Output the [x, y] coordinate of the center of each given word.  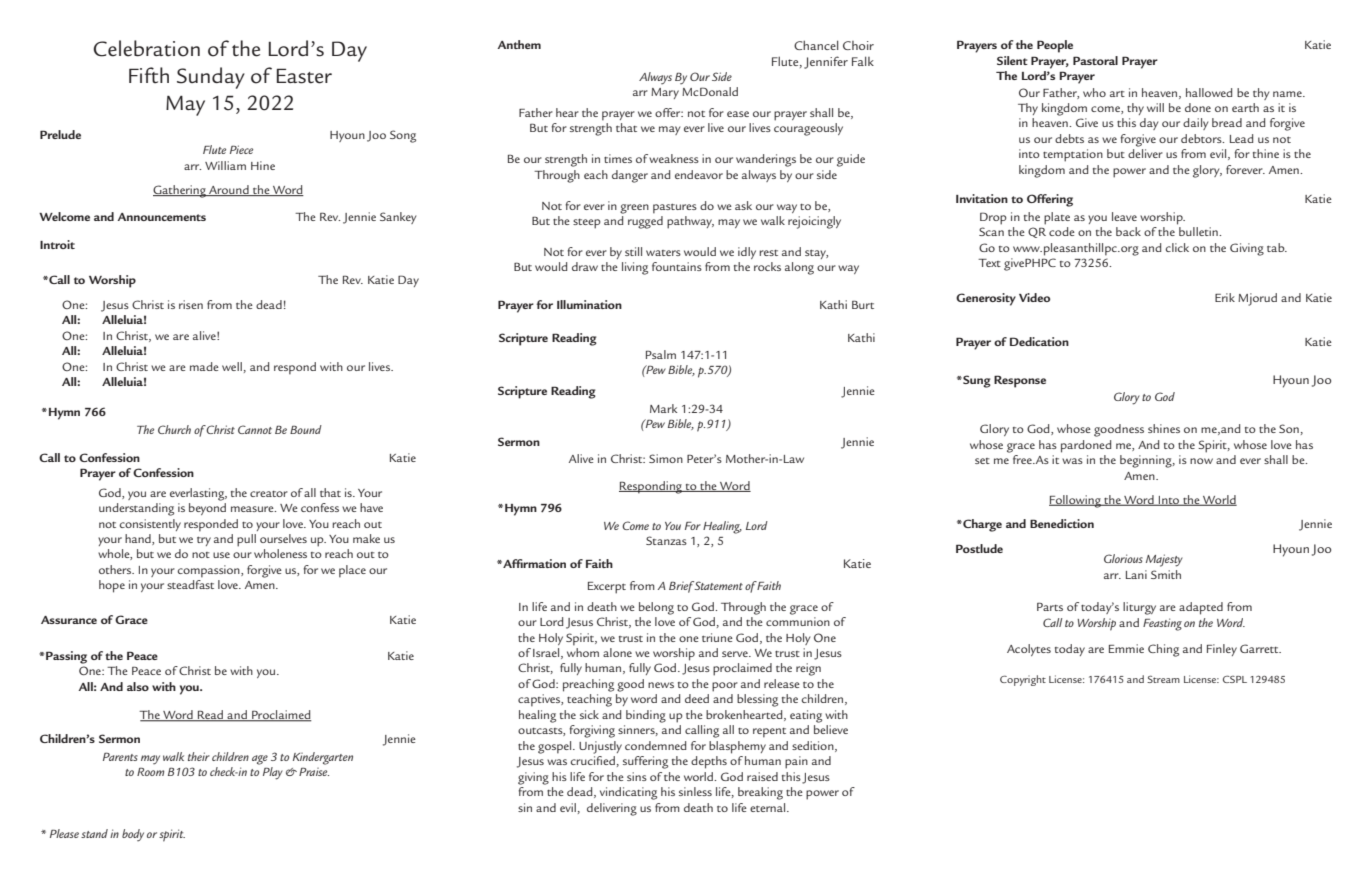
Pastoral [1095, 60]
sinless [695, 791]
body [133, 835]
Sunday [211, 78]
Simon [666, 458]
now [1201, 461]
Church [174, 429]
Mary [665, 93]
